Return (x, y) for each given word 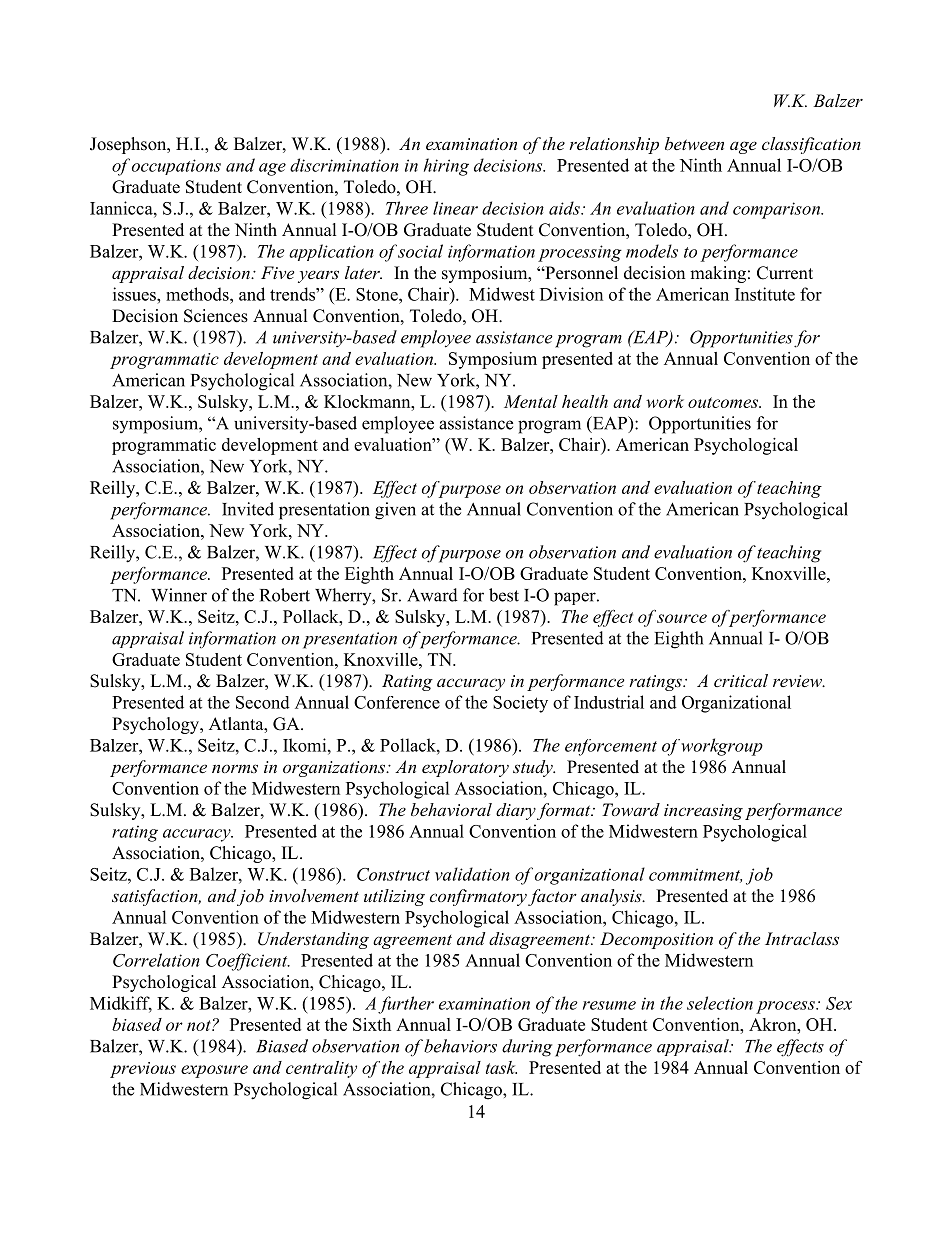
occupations (176, 167)
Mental (531, 401)
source (682, 618)
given (395, 511)
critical (741, 680)
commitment (695, 875)
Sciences (216, 316)
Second (263, 702)
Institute (765, 294)
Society (520, 704)
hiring (446, 167)
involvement (314, 895)
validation (472, 874)
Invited (248, 509)
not (200, 1025)
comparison (777, 210)
